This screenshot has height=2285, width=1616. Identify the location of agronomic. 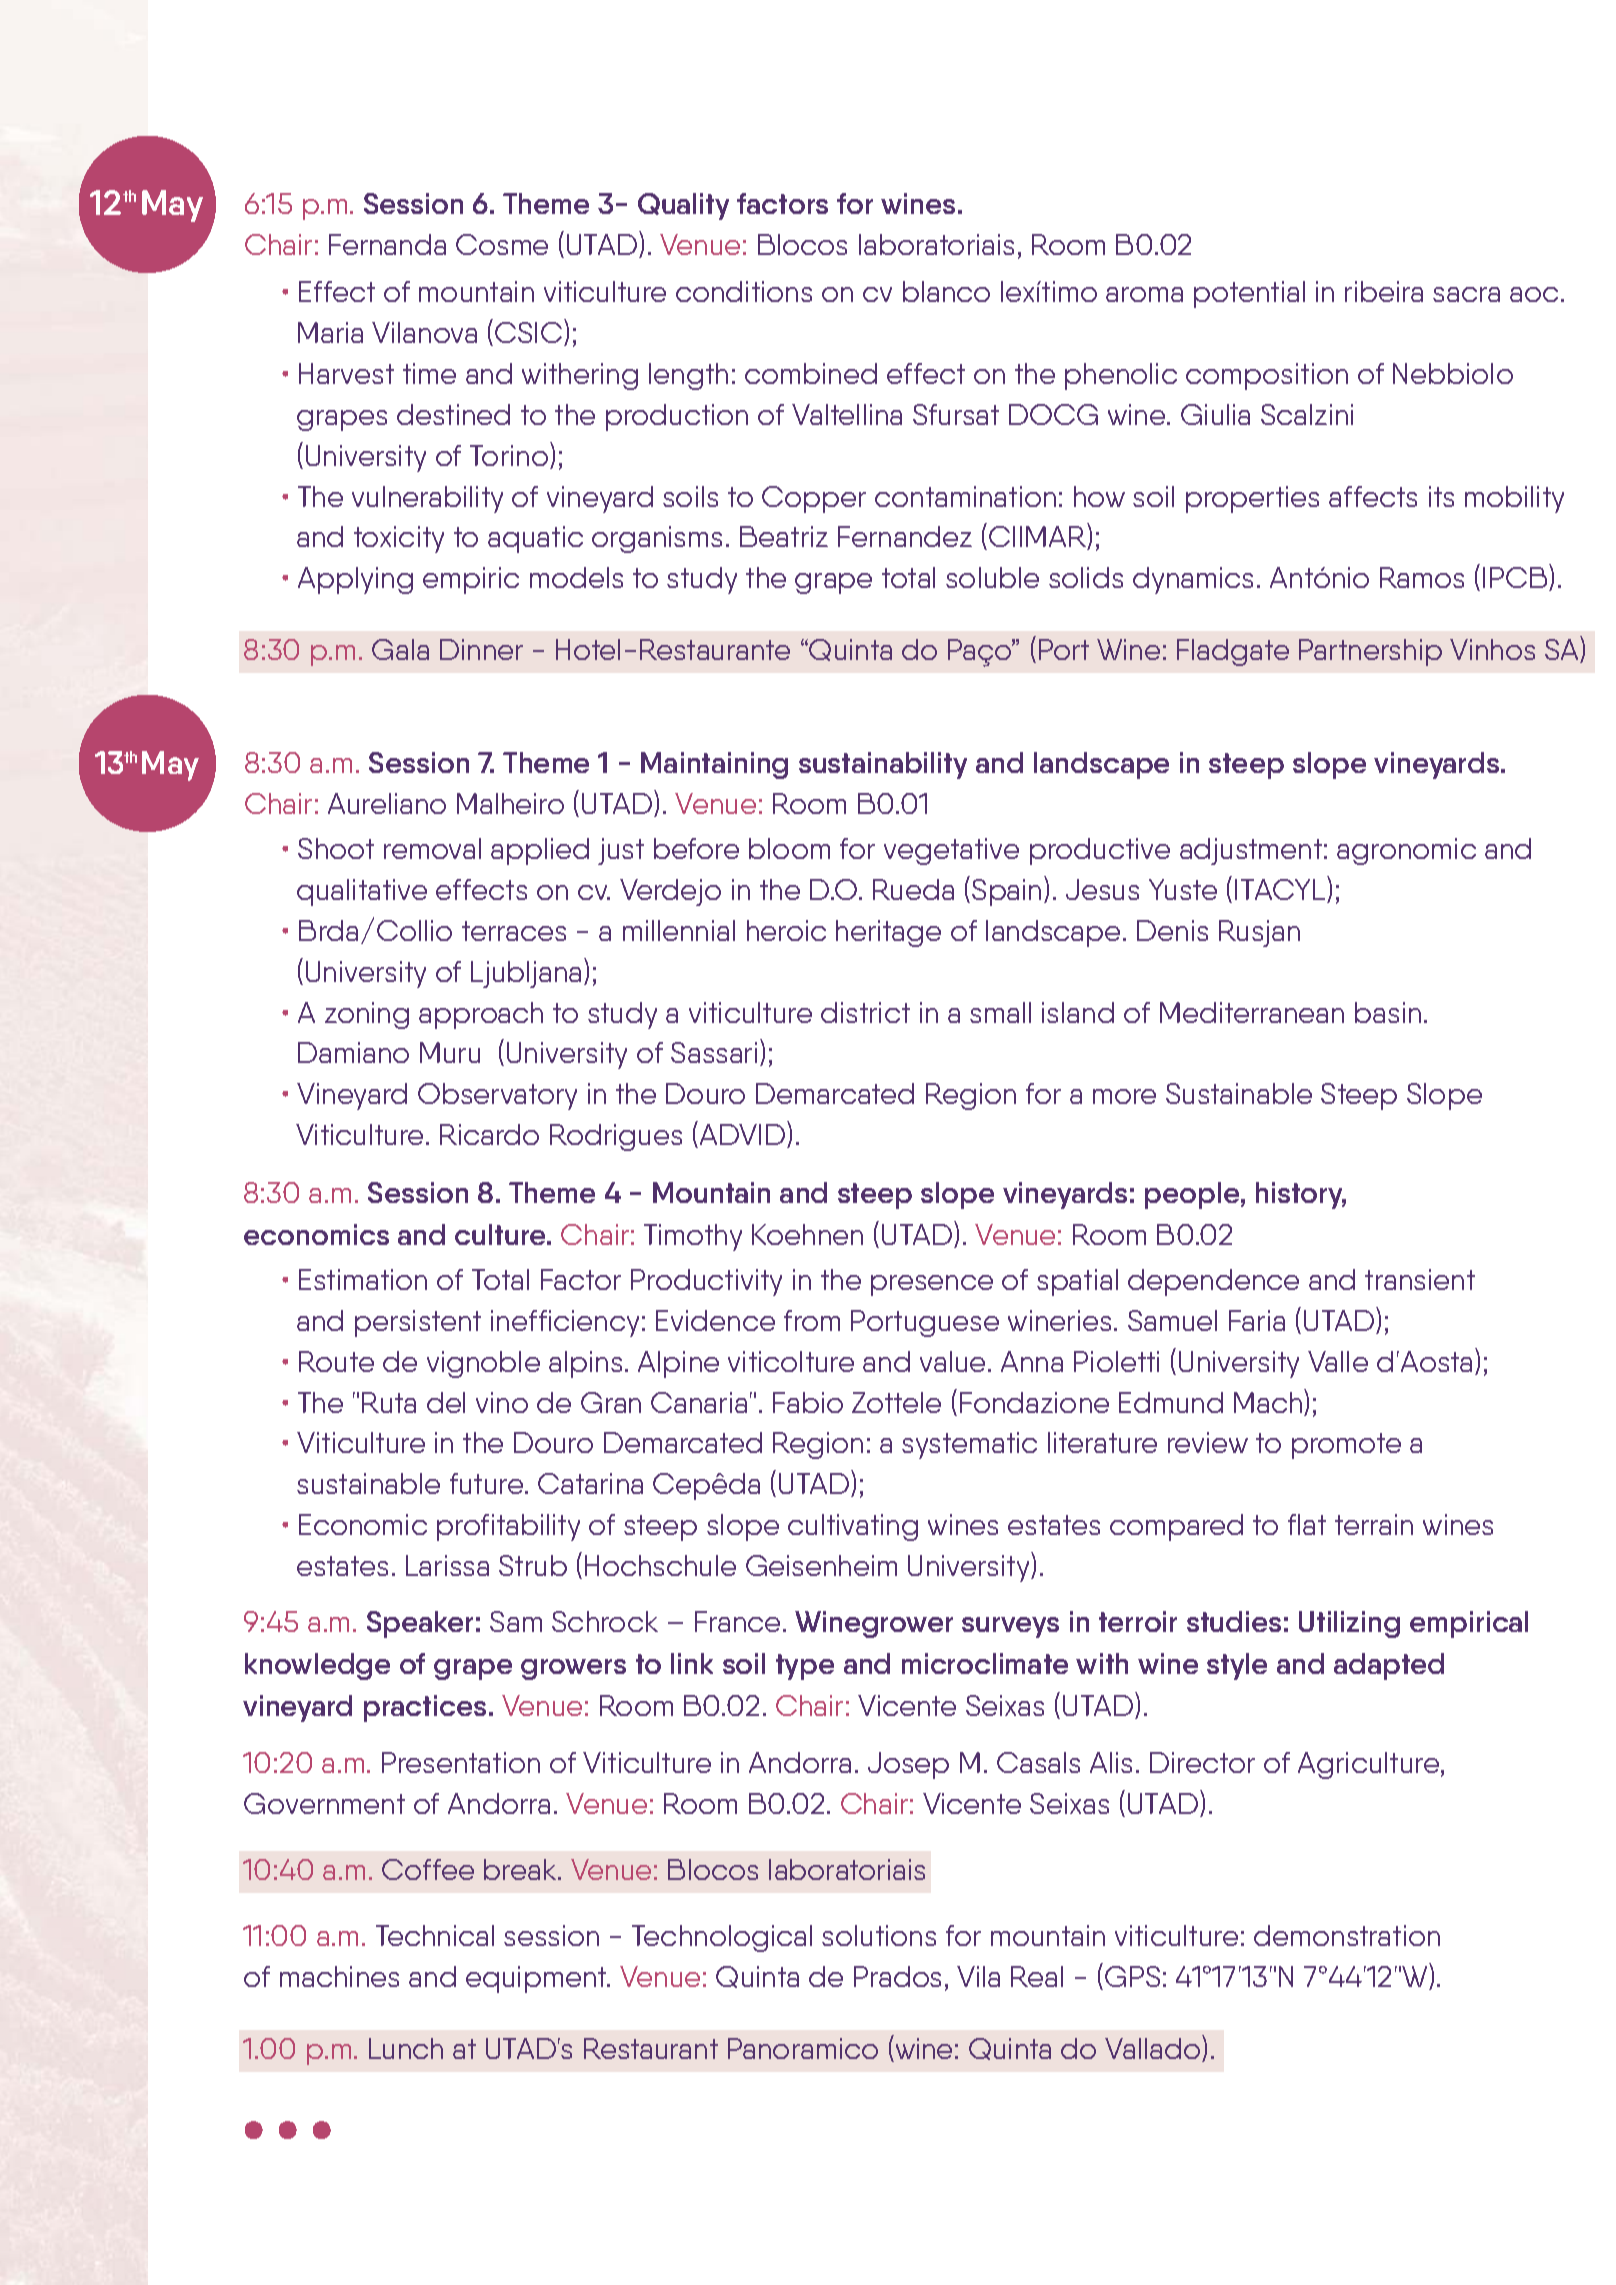
(1406, 851).
